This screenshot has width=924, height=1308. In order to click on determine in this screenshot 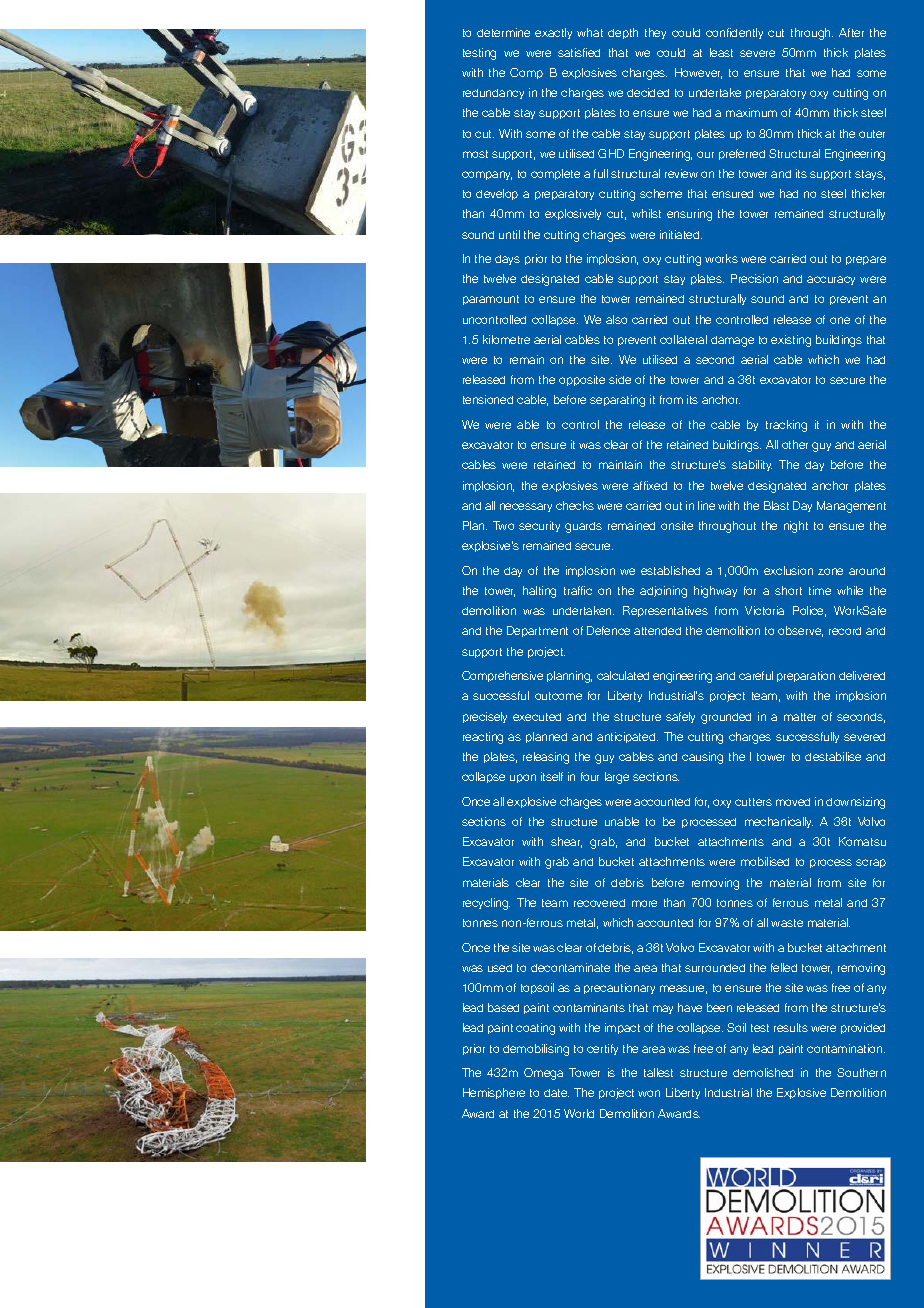, I will do `click(503, 32)`.
